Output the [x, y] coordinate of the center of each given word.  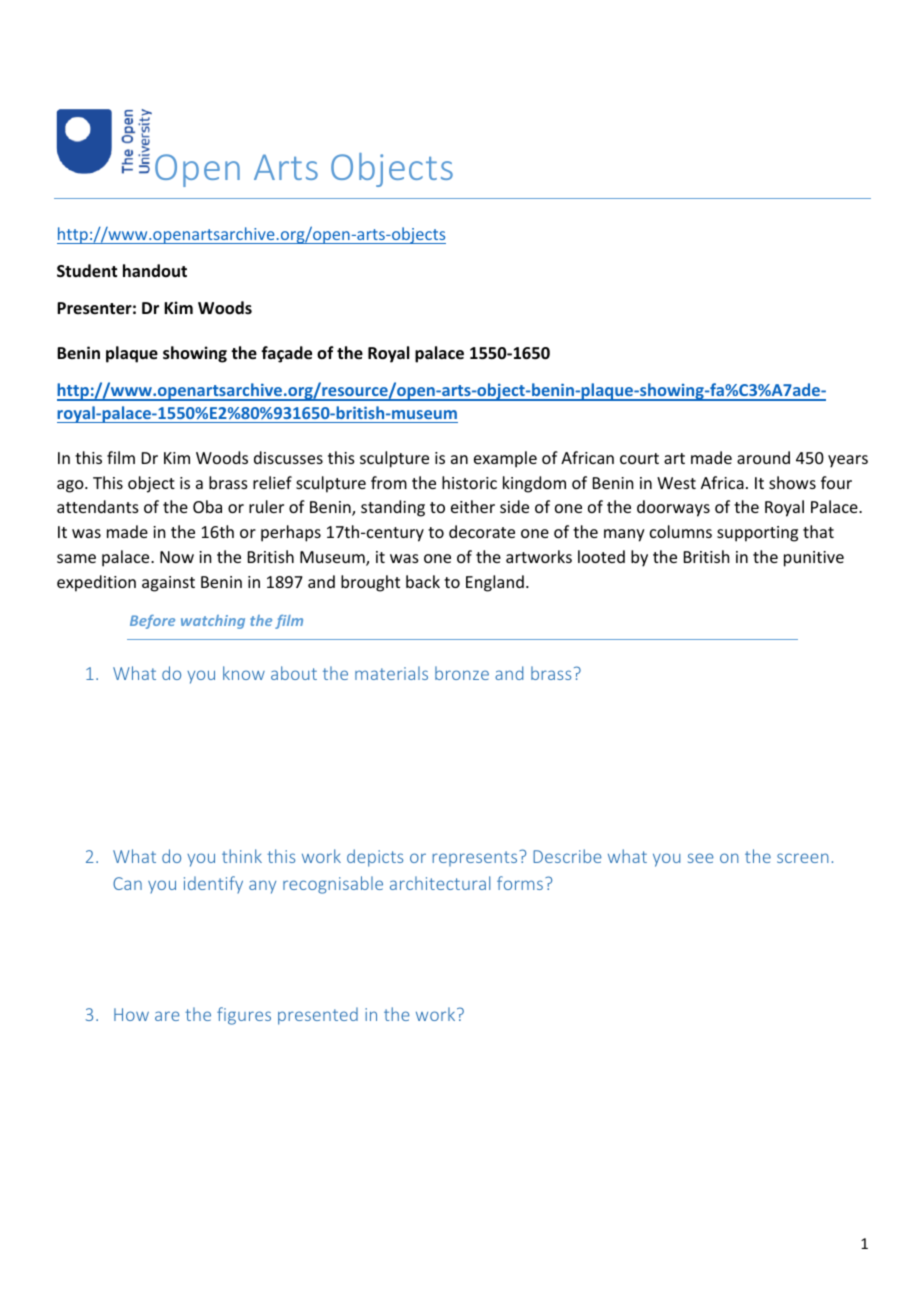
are [167, 1016]
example [505, 459]
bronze [462, 673]
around [763, 457]
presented [318, 1016]
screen [803, 858]
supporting [757, 534]
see [701, 858]
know [244, 673]
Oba [207, 506]
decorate [482, 531]
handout [155, 270]
